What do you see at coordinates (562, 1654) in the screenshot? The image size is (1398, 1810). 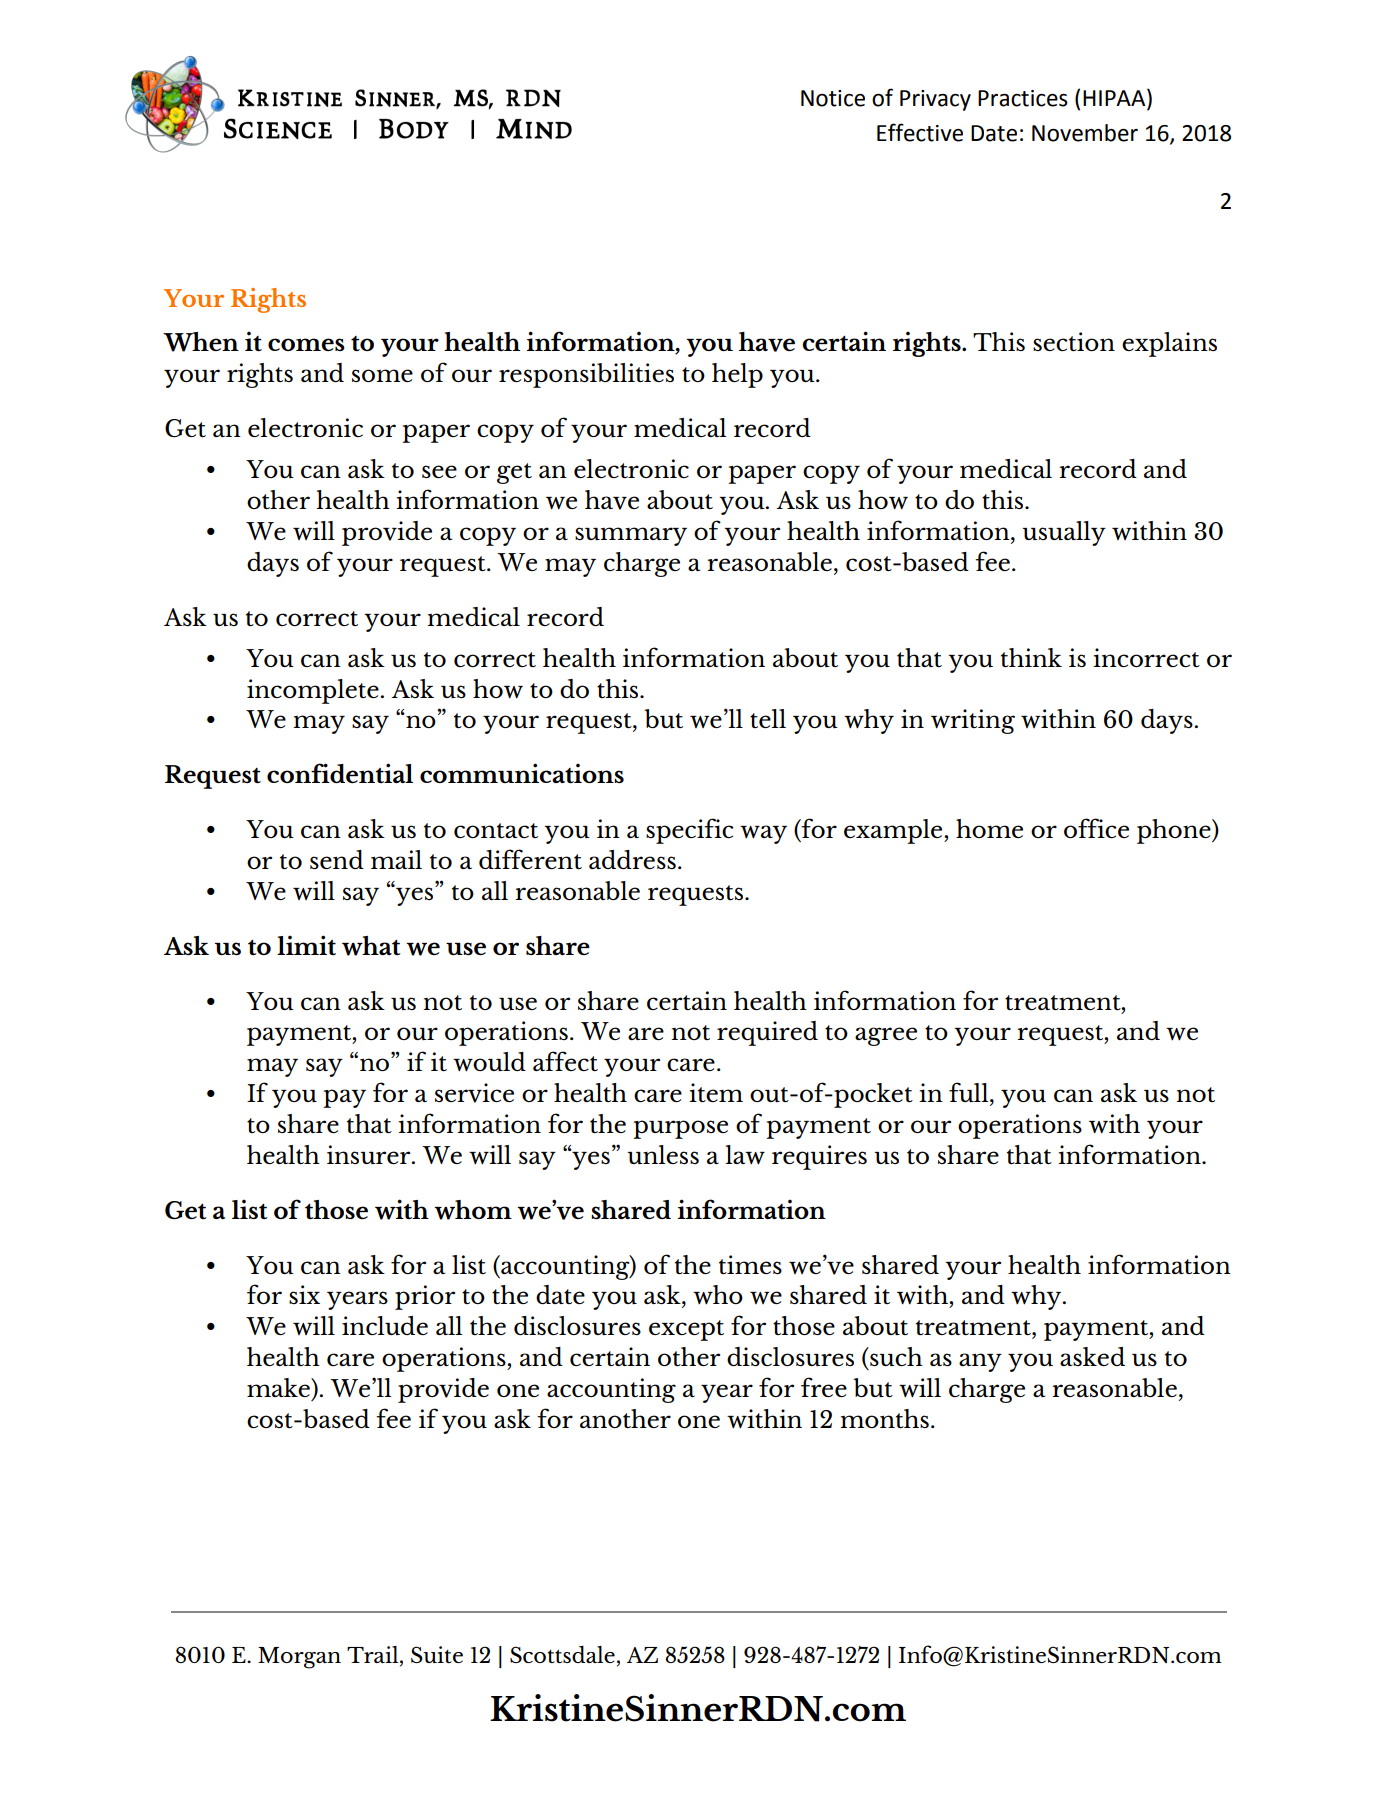 I see `Scottsdale` at bounding box center [562, 1654].
